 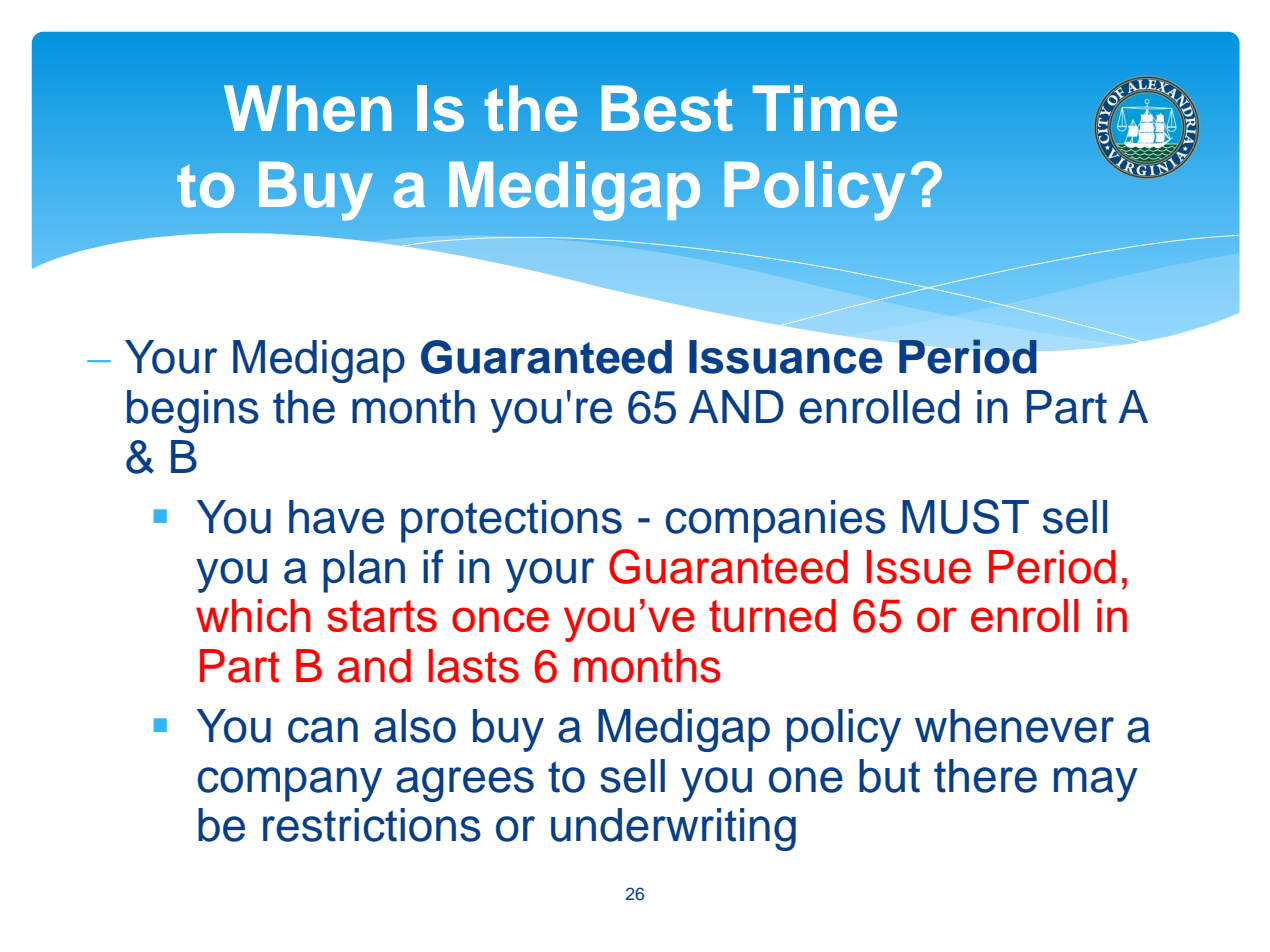 What do you see at coordinates (825, 108) in the screenshot?
I see `Time` at bounding box center [825, 108].
